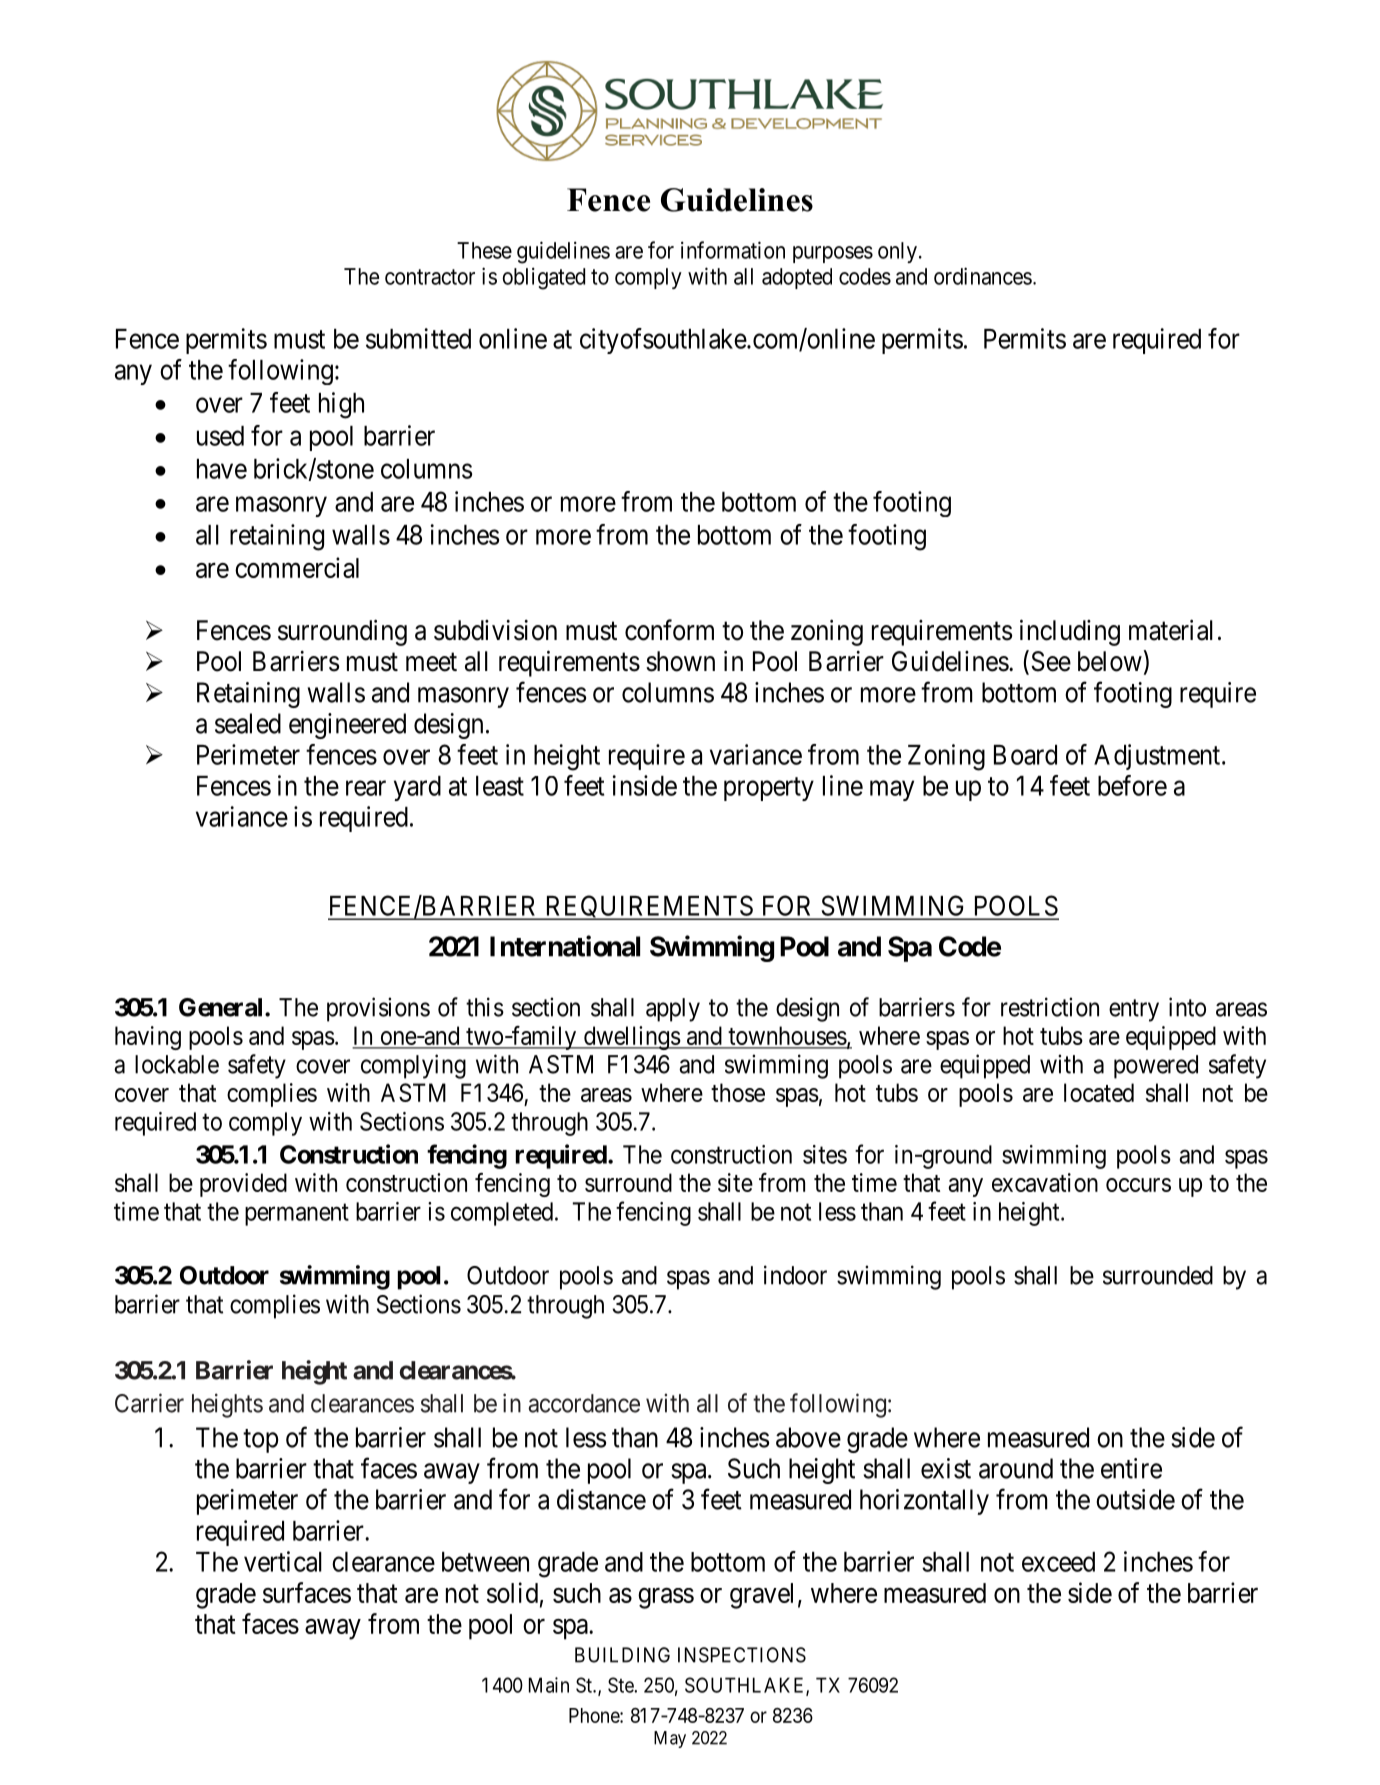 This screenshot has height=1785, width=1380. I want to click on accordance, so click(584, 1403).
